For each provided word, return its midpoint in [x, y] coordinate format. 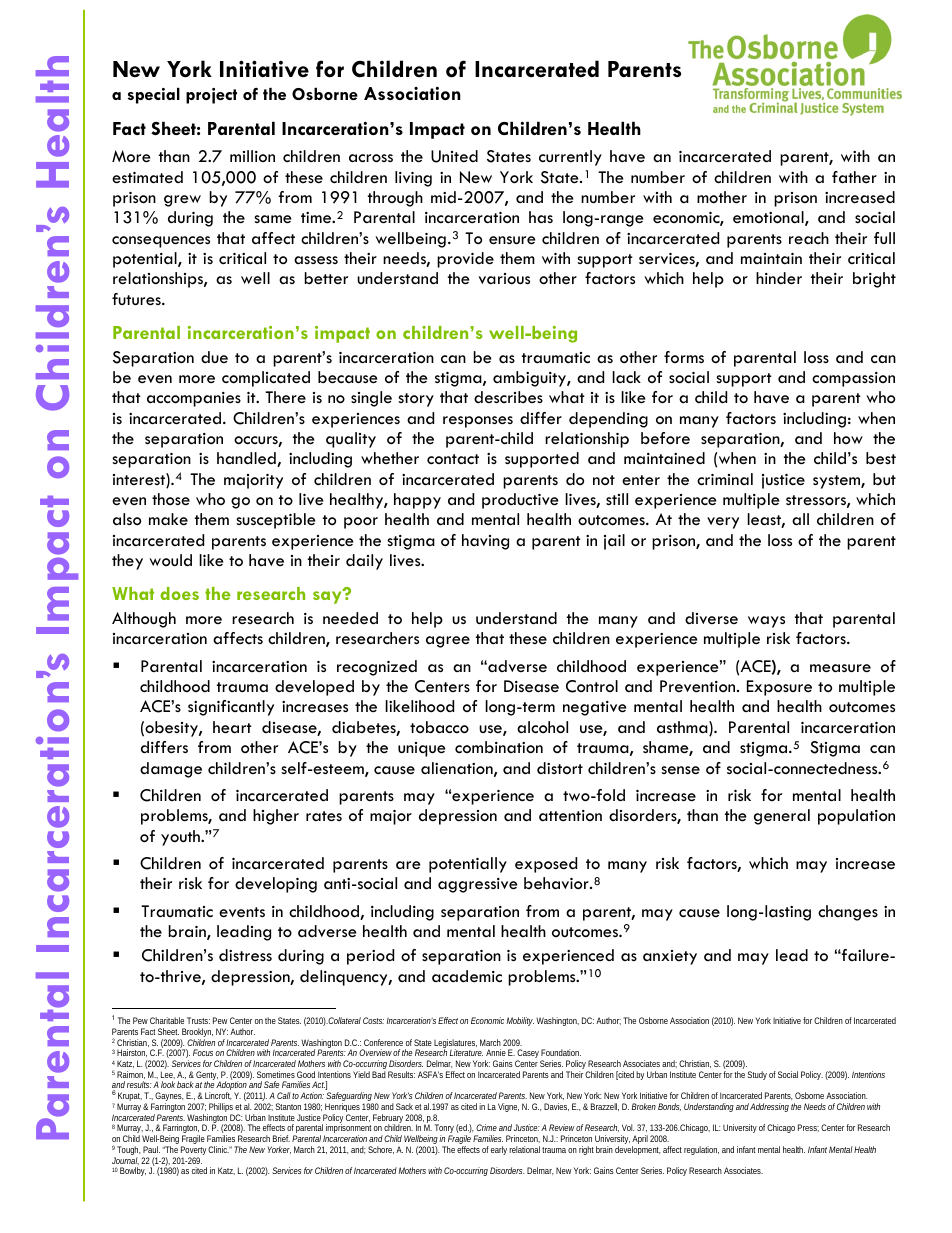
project [211, 96]
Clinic [218, 1149]
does [179, 593]
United [454, 156]
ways [766, 622]
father [854, 177]
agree [448, 642]
